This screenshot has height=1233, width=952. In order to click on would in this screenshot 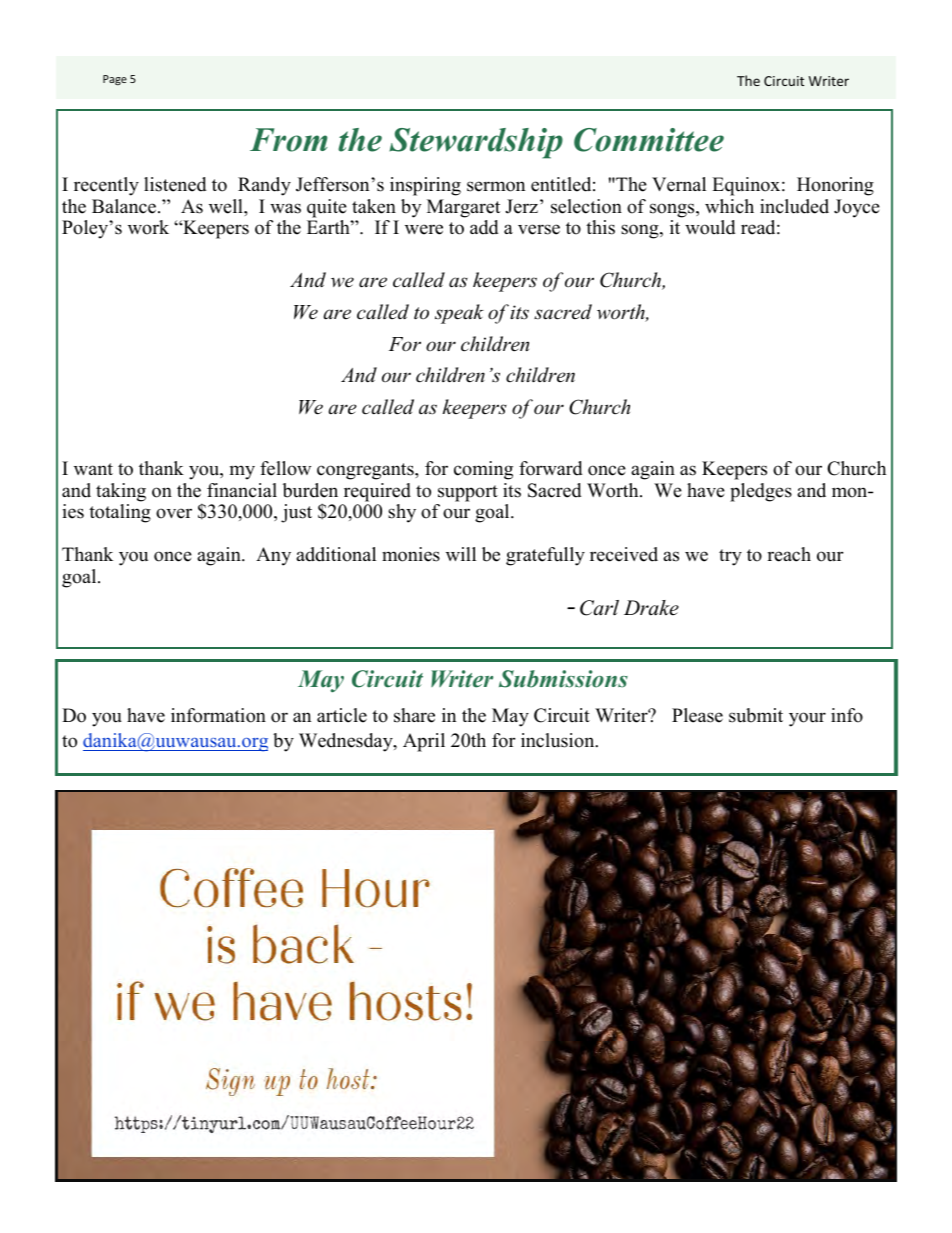, I will do `click(710, 227)`.
